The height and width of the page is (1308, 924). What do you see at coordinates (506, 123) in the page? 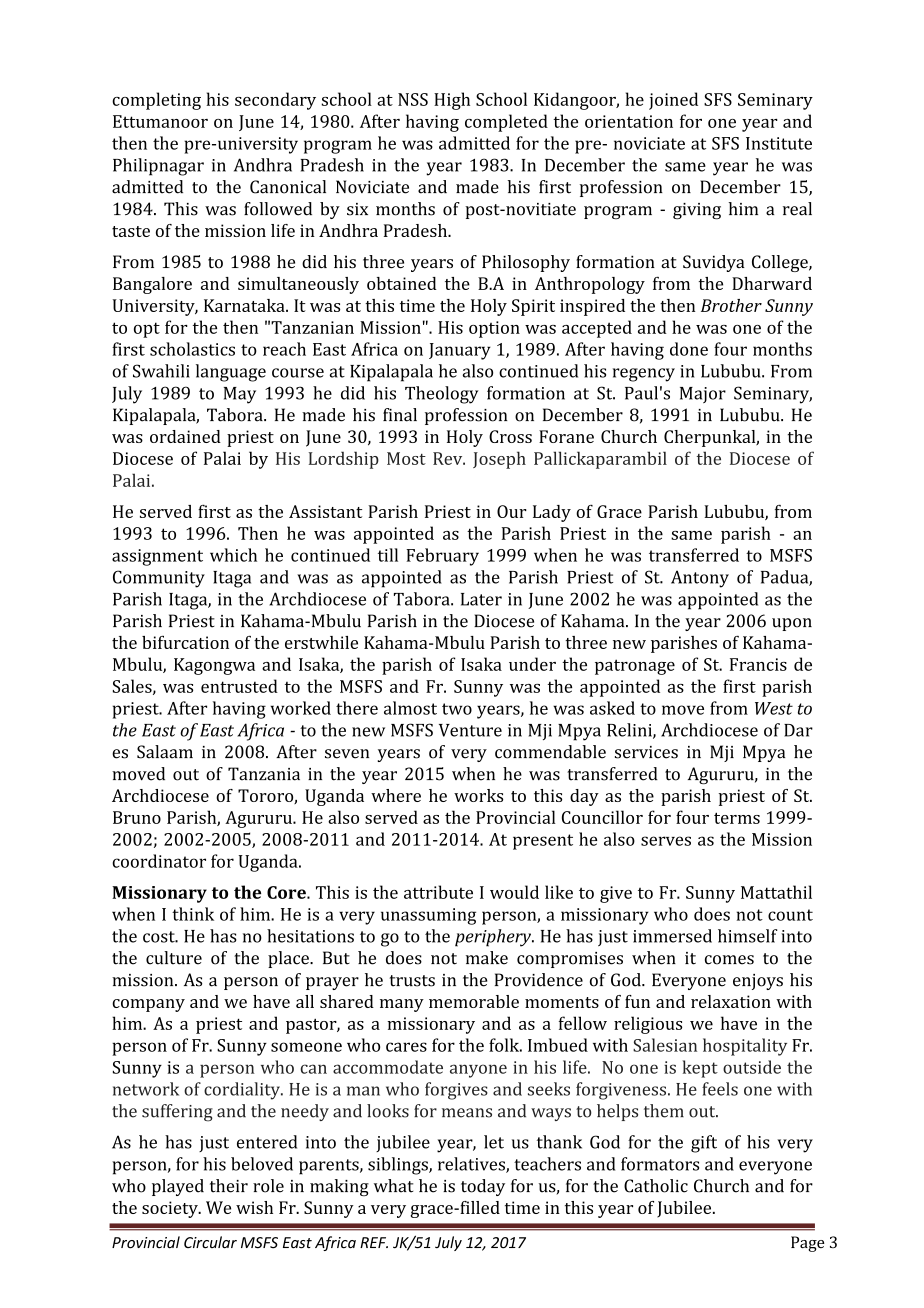
I see `completed` at bounding box center [506, 123].
